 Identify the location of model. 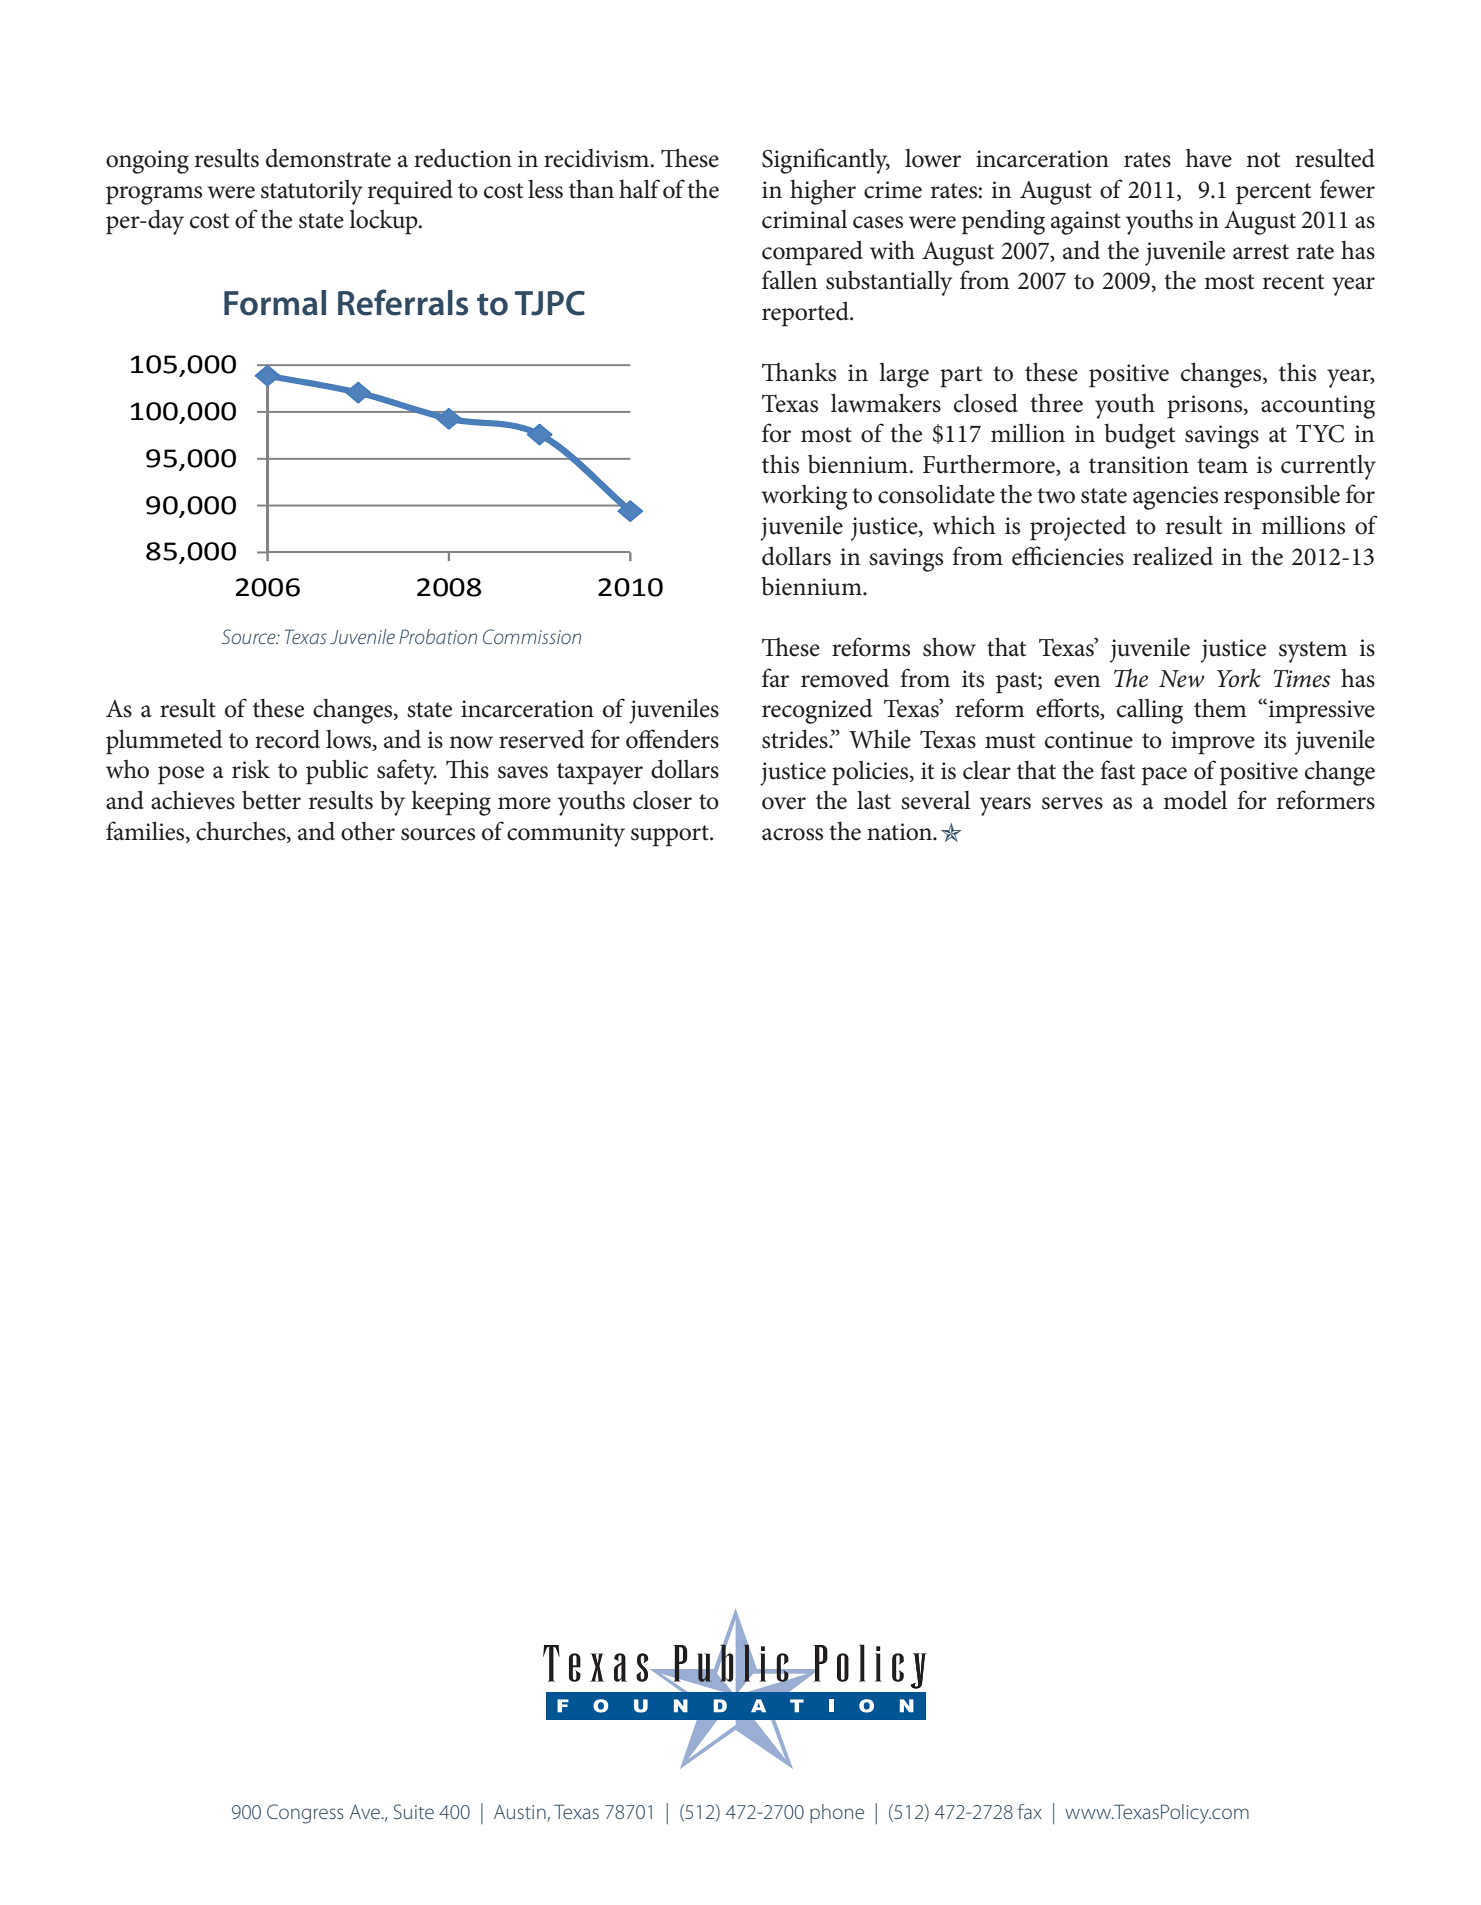
(1195, 800).
